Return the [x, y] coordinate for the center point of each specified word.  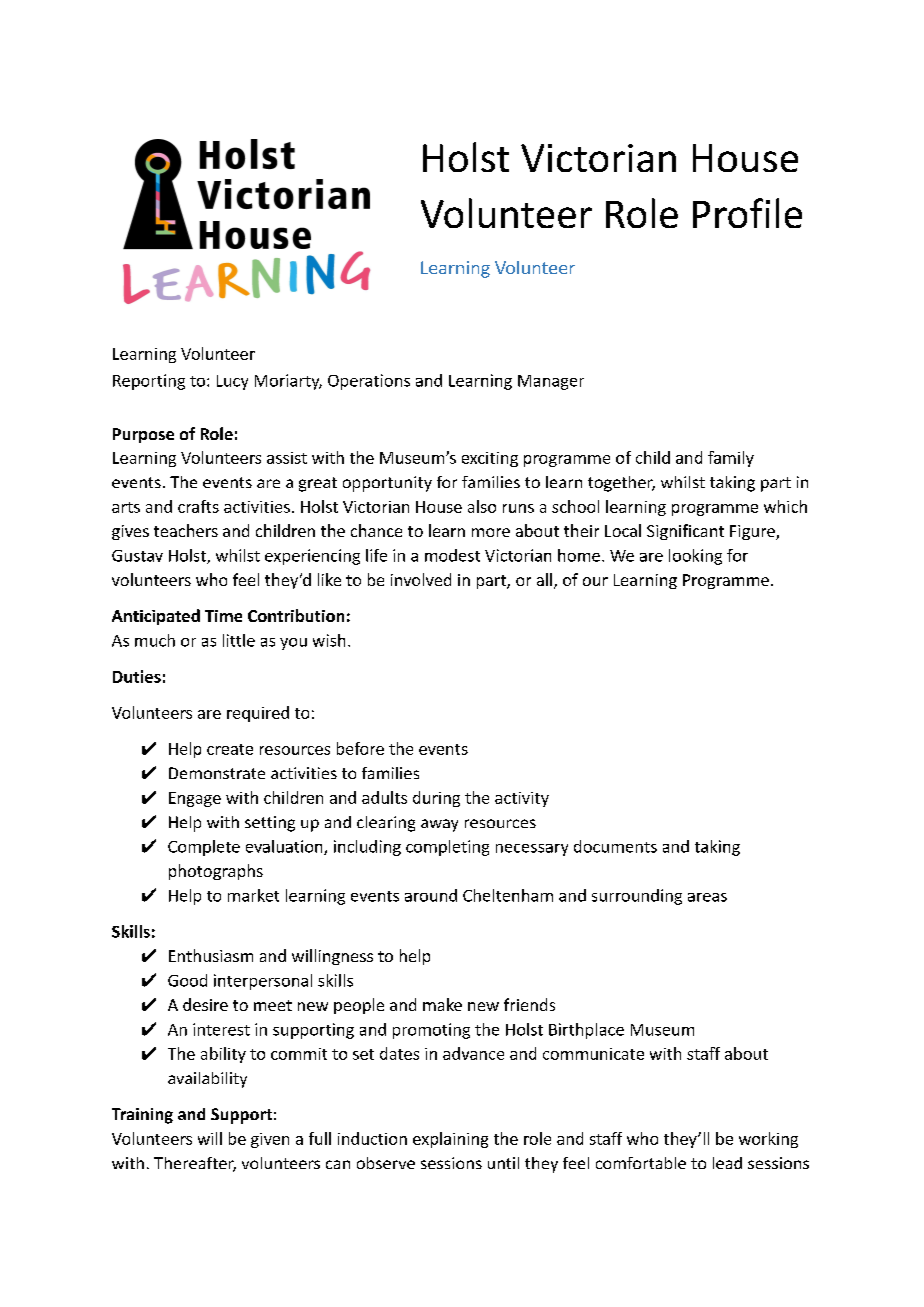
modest [452, 555]
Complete [204, 848]
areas [707, 897]
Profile [747, 213]
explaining [450, 1140]
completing [447, 848]
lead [727, 1163]
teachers [186, 530]
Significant [685, 532]
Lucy [232, 382]
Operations [369, 382]
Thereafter [195, 1164]
